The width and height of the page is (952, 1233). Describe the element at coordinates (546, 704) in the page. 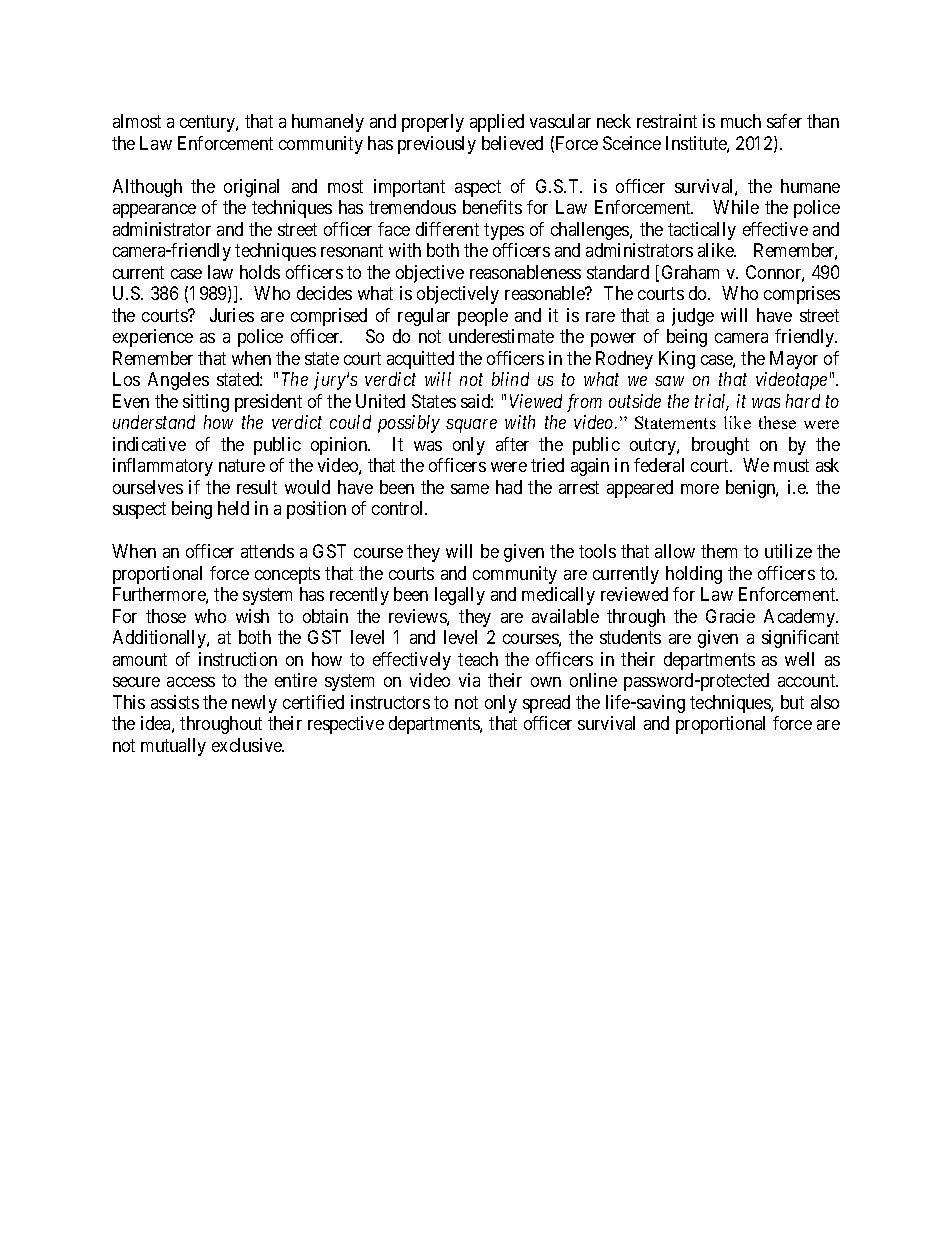

I see `spread` at that location.
